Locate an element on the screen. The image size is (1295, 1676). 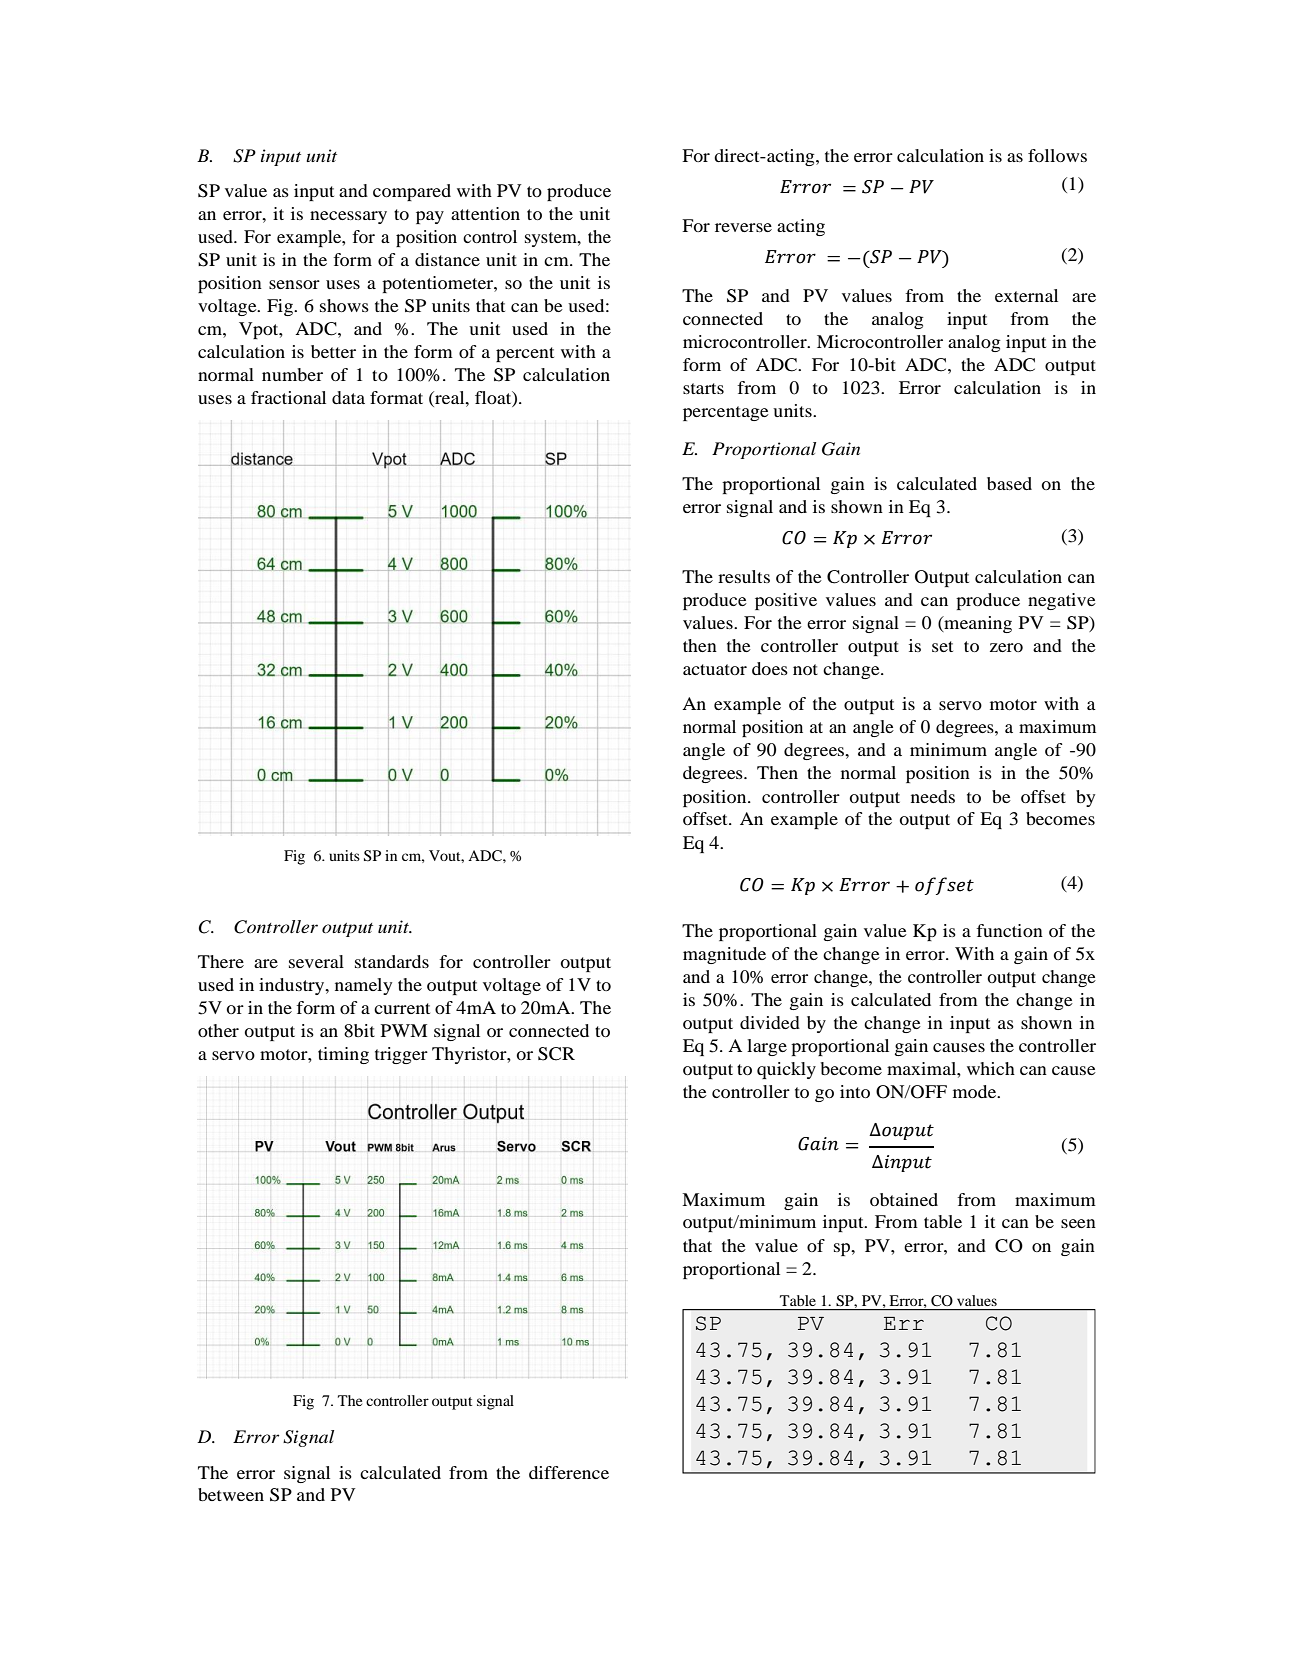
seen is located at coordinates (1078, 1223).
